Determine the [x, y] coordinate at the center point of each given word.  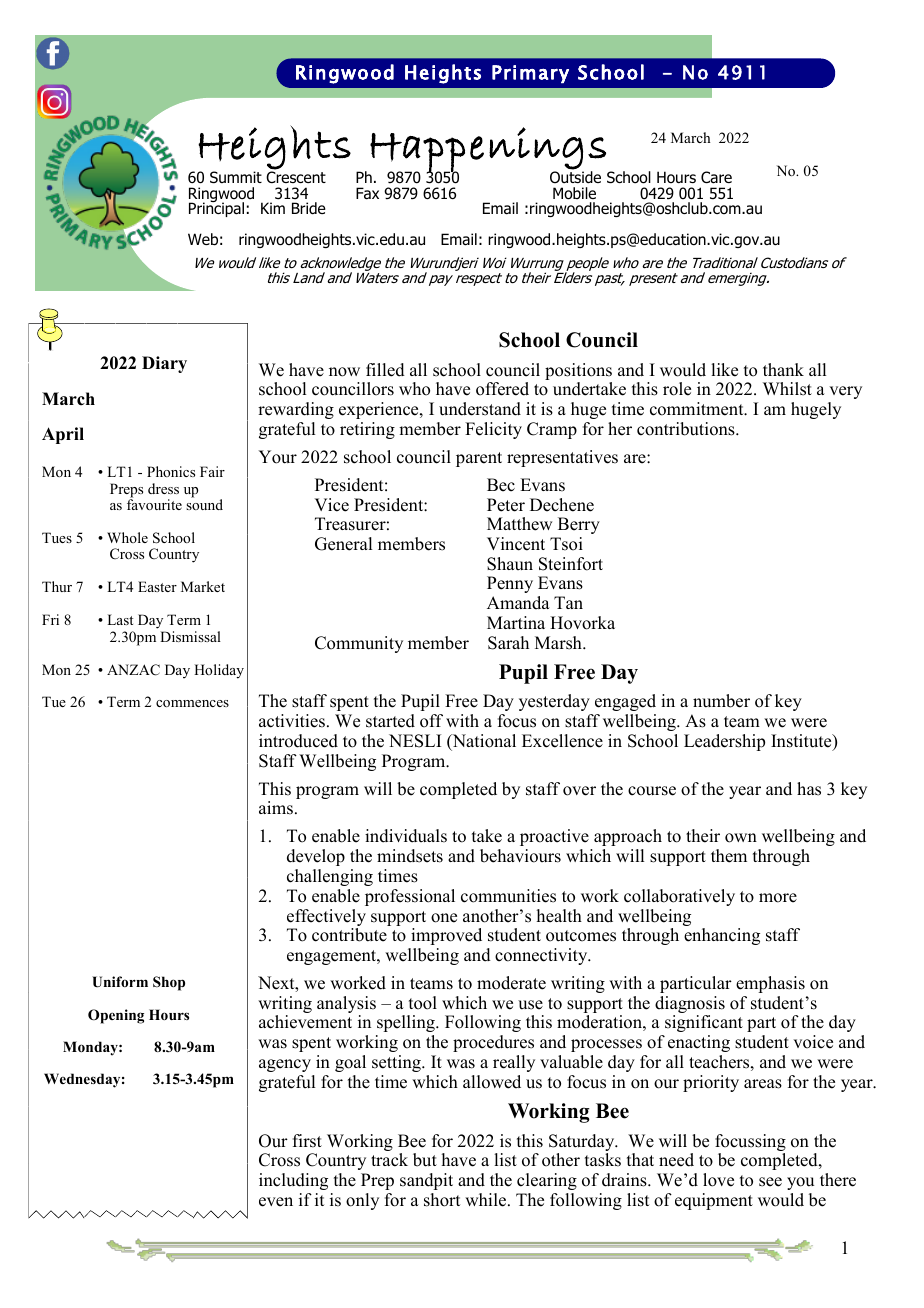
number [721, 701]
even [276, 1202]
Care [716, 177]
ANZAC [133, 670]
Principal [216, 209]
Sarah [508, 643]
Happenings [489, 150]
